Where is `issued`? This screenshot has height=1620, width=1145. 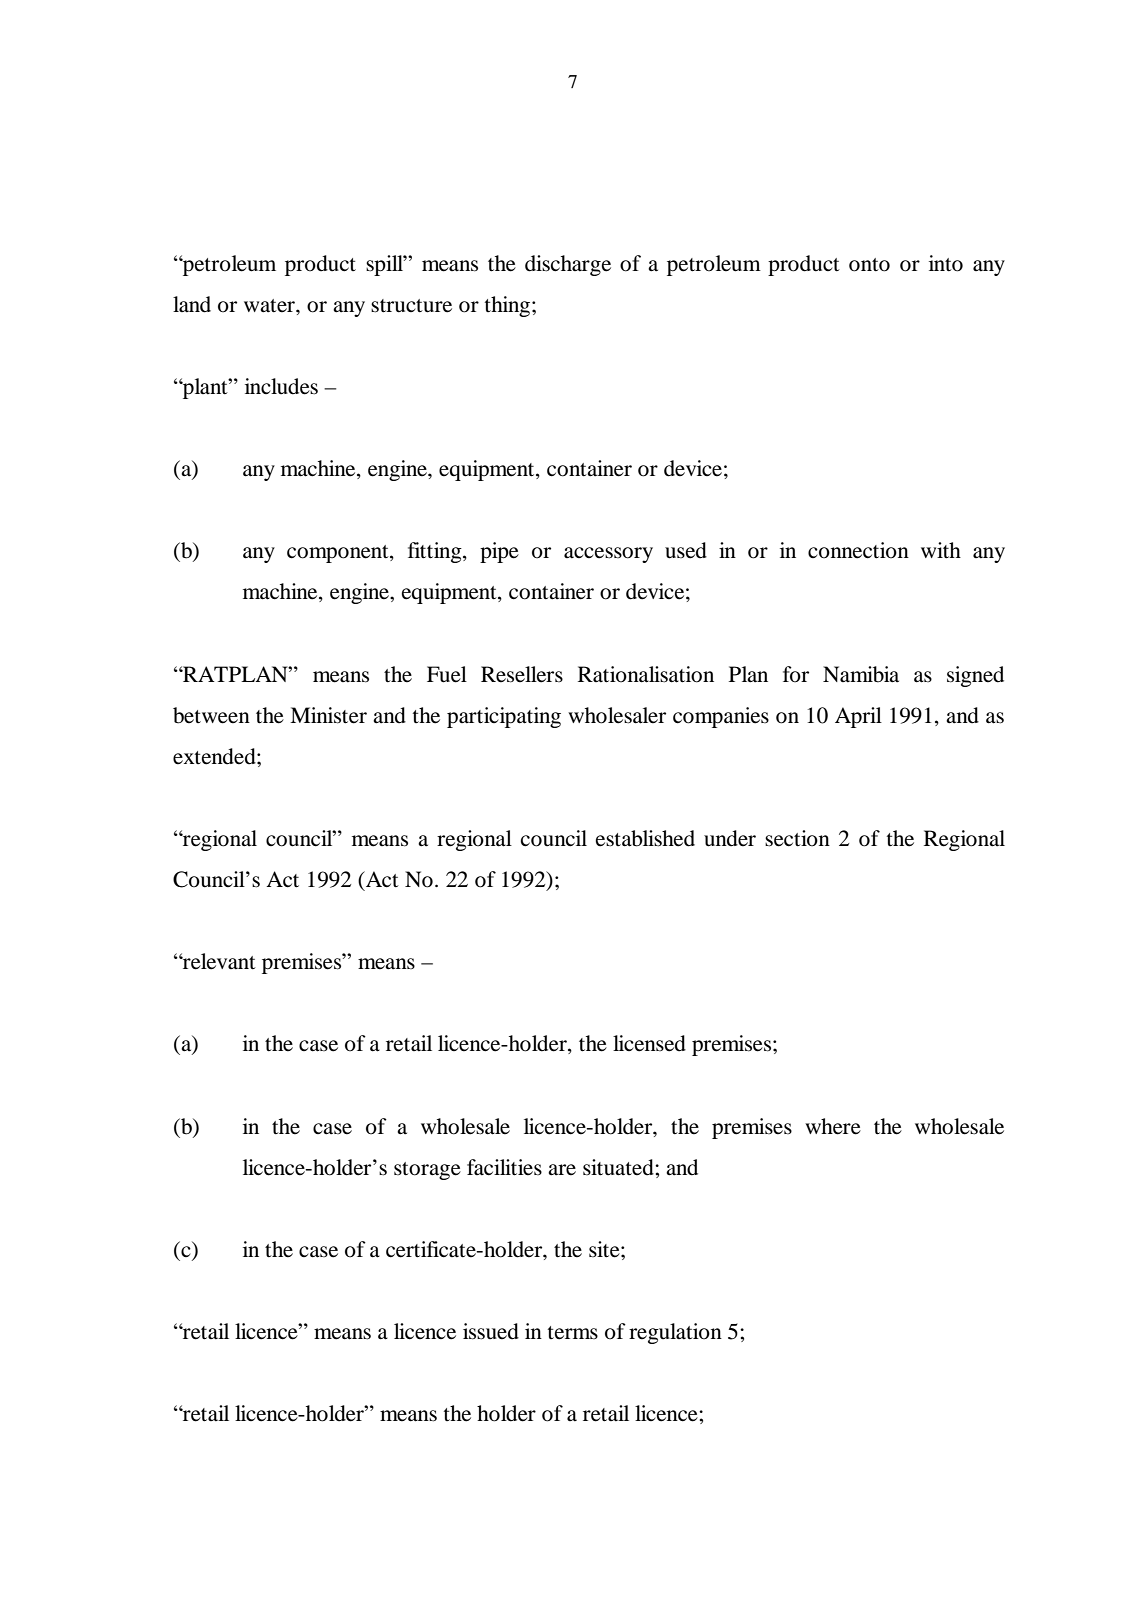
issued is located at coordinates (491, 1331).
